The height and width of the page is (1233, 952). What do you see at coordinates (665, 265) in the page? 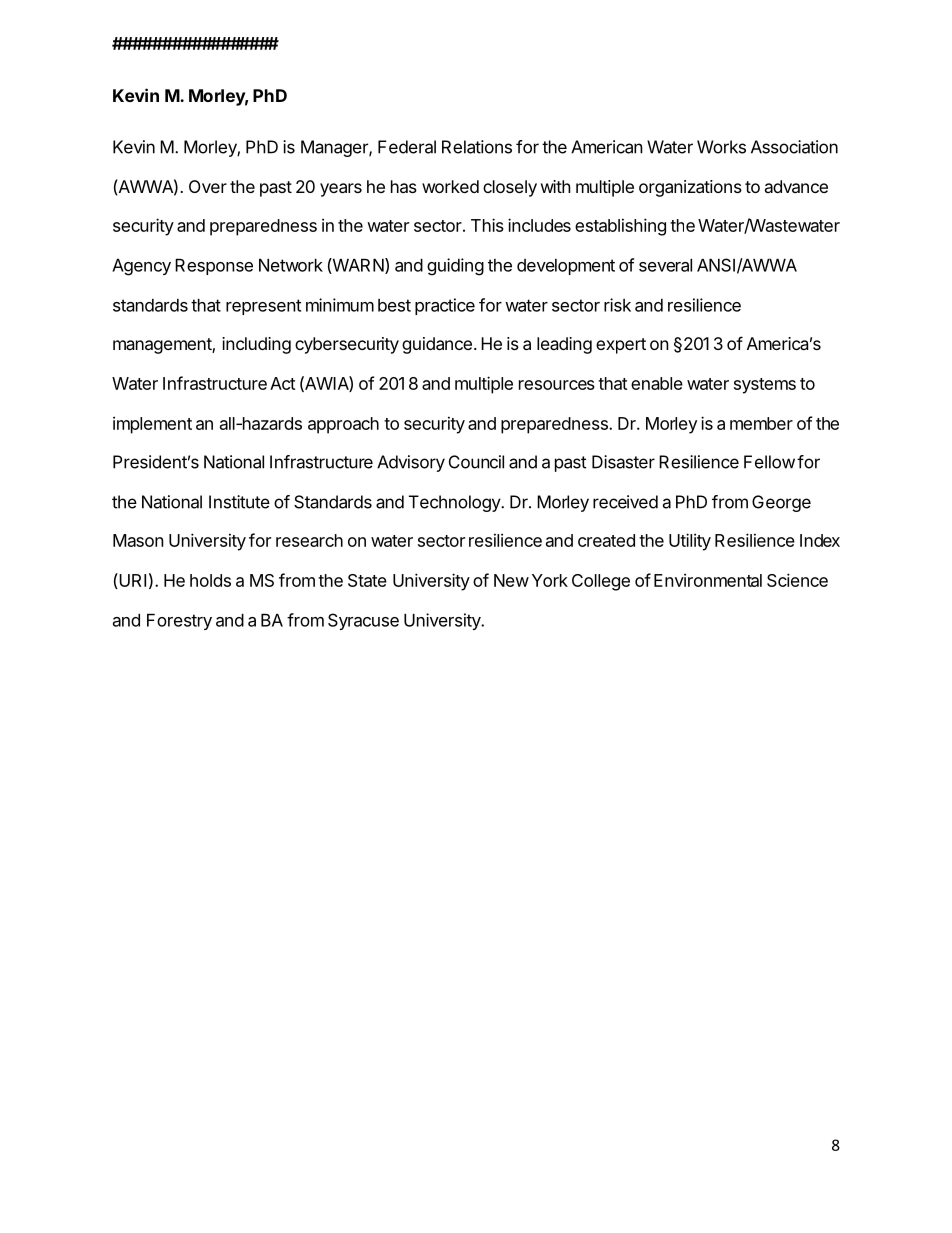
I see `several` at bounding box center [665, 265].
